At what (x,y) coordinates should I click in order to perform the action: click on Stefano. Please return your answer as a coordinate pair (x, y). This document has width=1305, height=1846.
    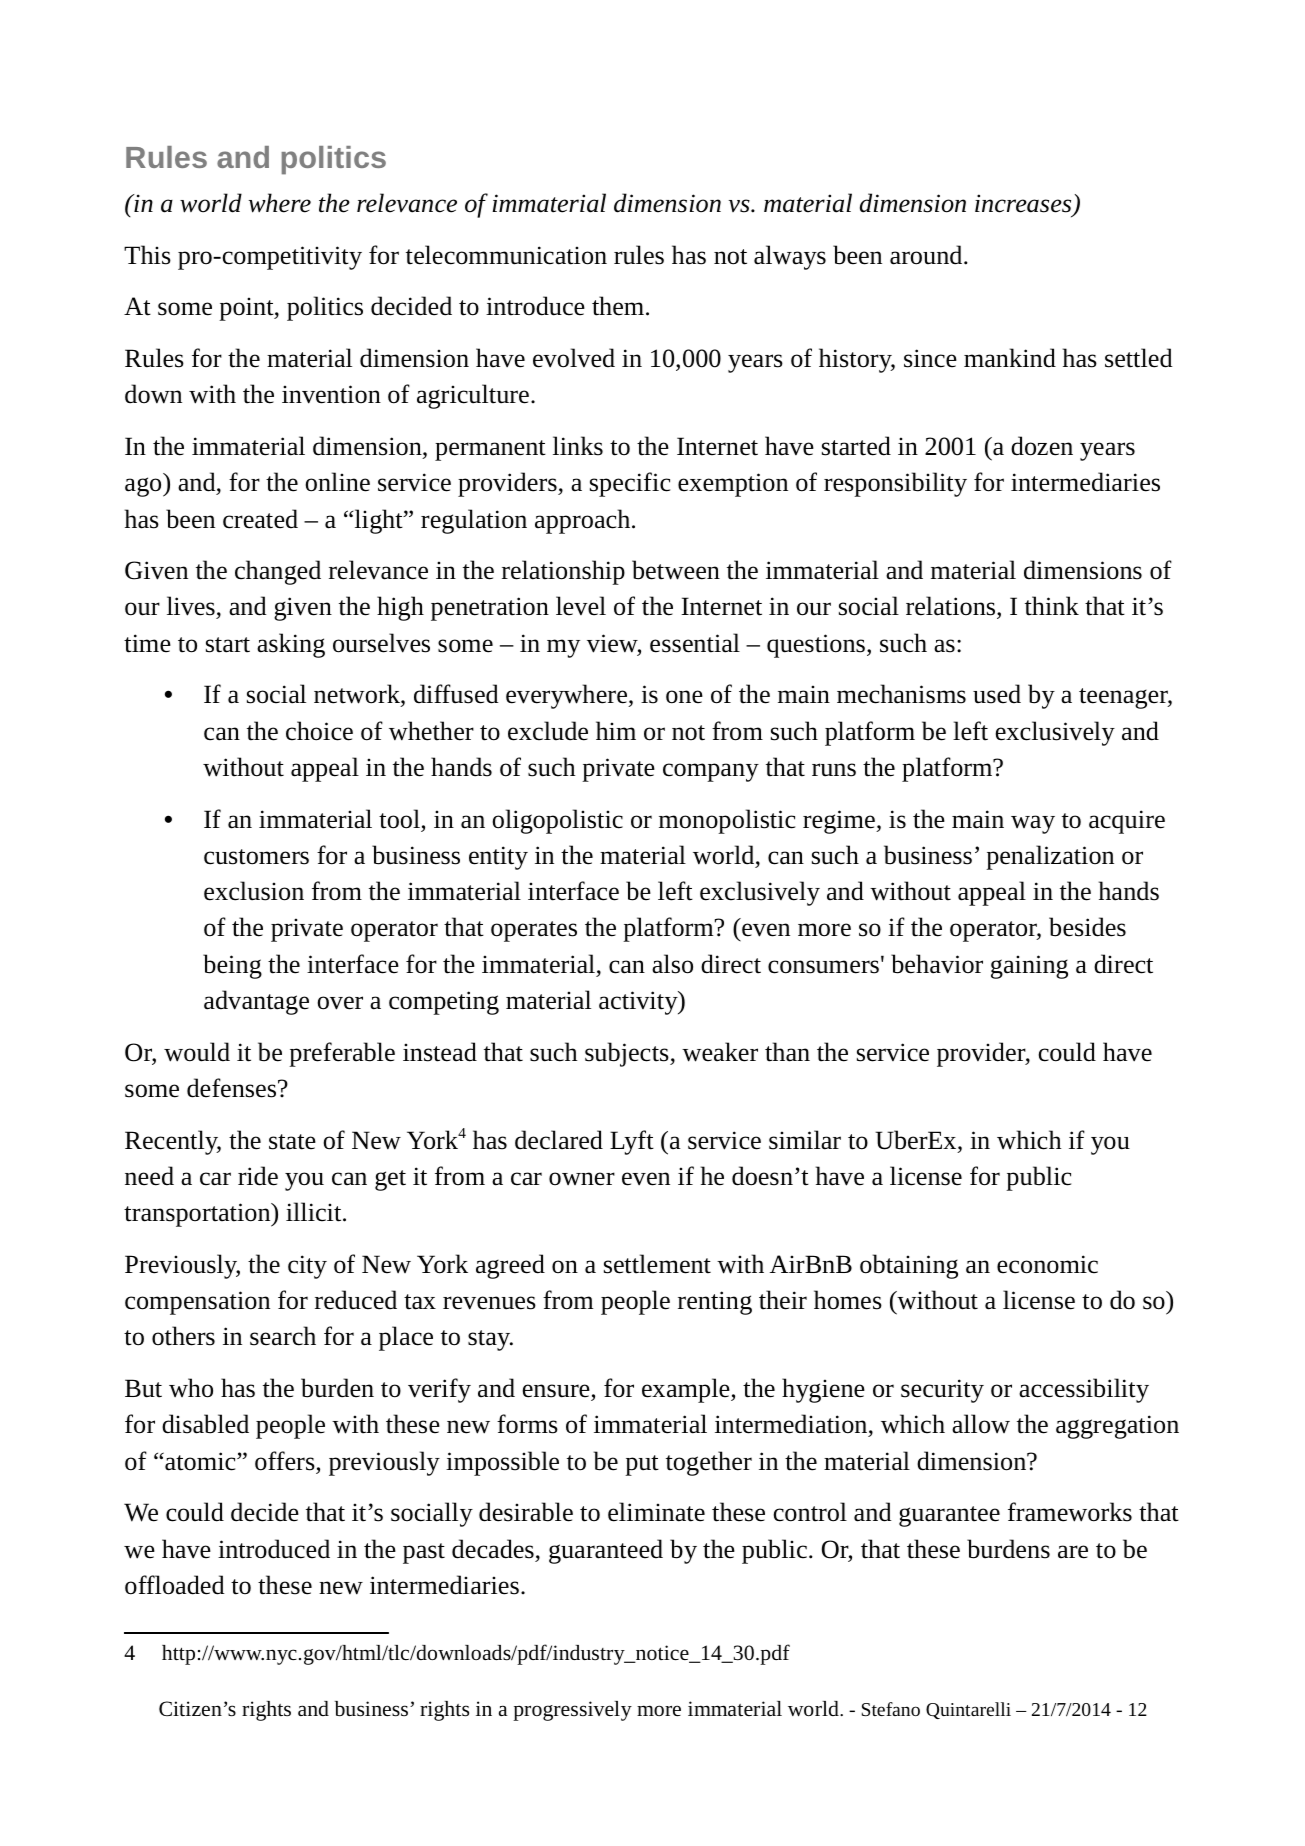
    Looking at the image, I should click on (891, 1709).
